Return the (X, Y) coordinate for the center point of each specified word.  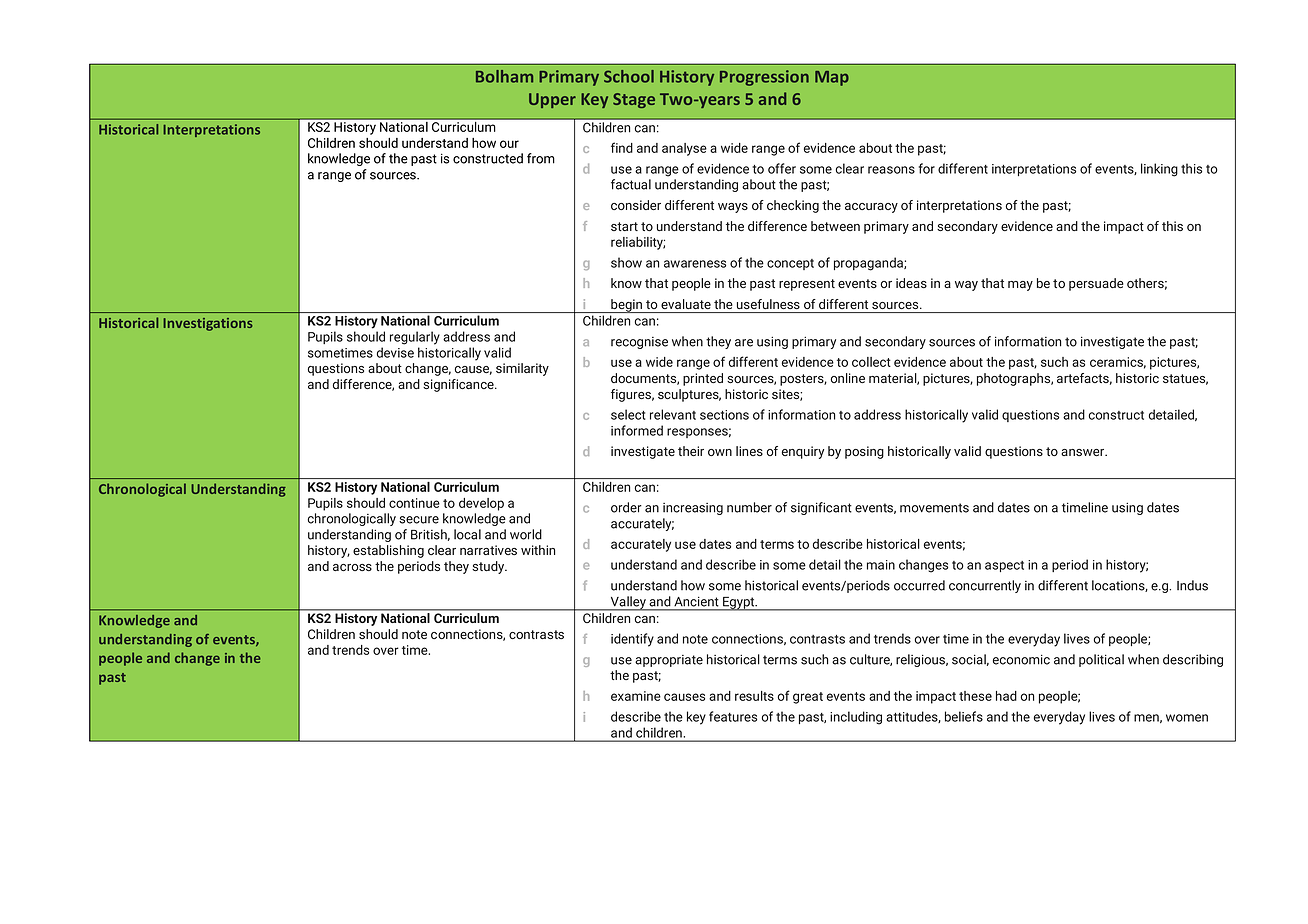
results (754, 696)
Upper (552, 100)
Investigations (208, 324)
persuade (1096, 284)
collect (871, 362)
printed (703, 379)
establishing (388, 551)
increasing (693, 509)
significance (459, 385)
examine (636, 696)
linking (1159, 170)
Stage (634, 100)
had (1006, 696)
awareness (695, 264)
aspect (1004, 566)
